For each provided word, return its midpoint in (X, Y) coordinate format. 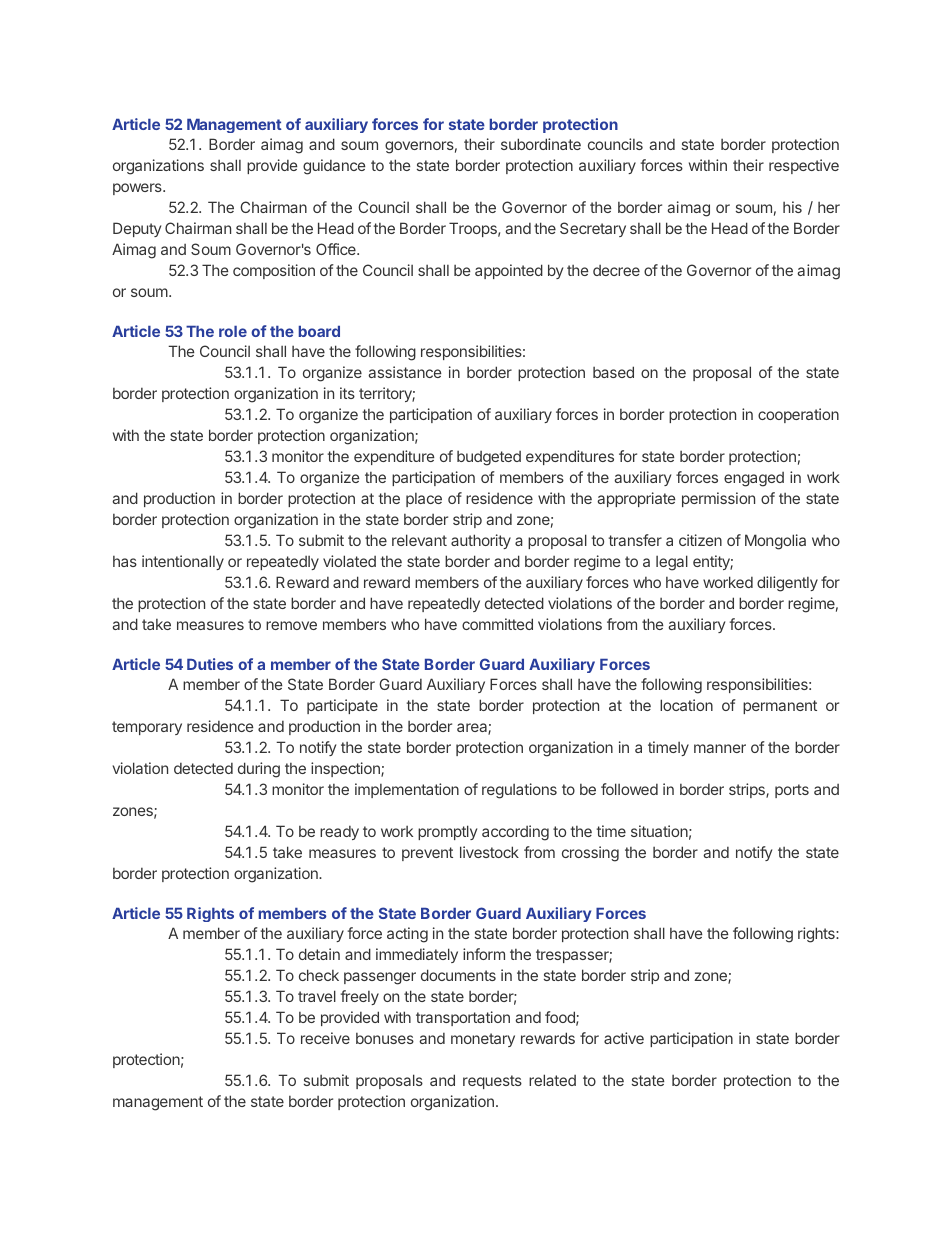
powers (138, 189)
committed (497, 624)
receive (325, 1038)
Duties (210, 664)
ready (339, 833)
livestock (489, 852)
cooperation (798, 415)
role (233, 331)
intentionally (183, 562)
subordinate (541, 144)
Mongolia (775, 542)
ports (792, 791)
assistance (405, 372)
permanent (780, 707)
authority (481, 541)
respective (804, 166)
